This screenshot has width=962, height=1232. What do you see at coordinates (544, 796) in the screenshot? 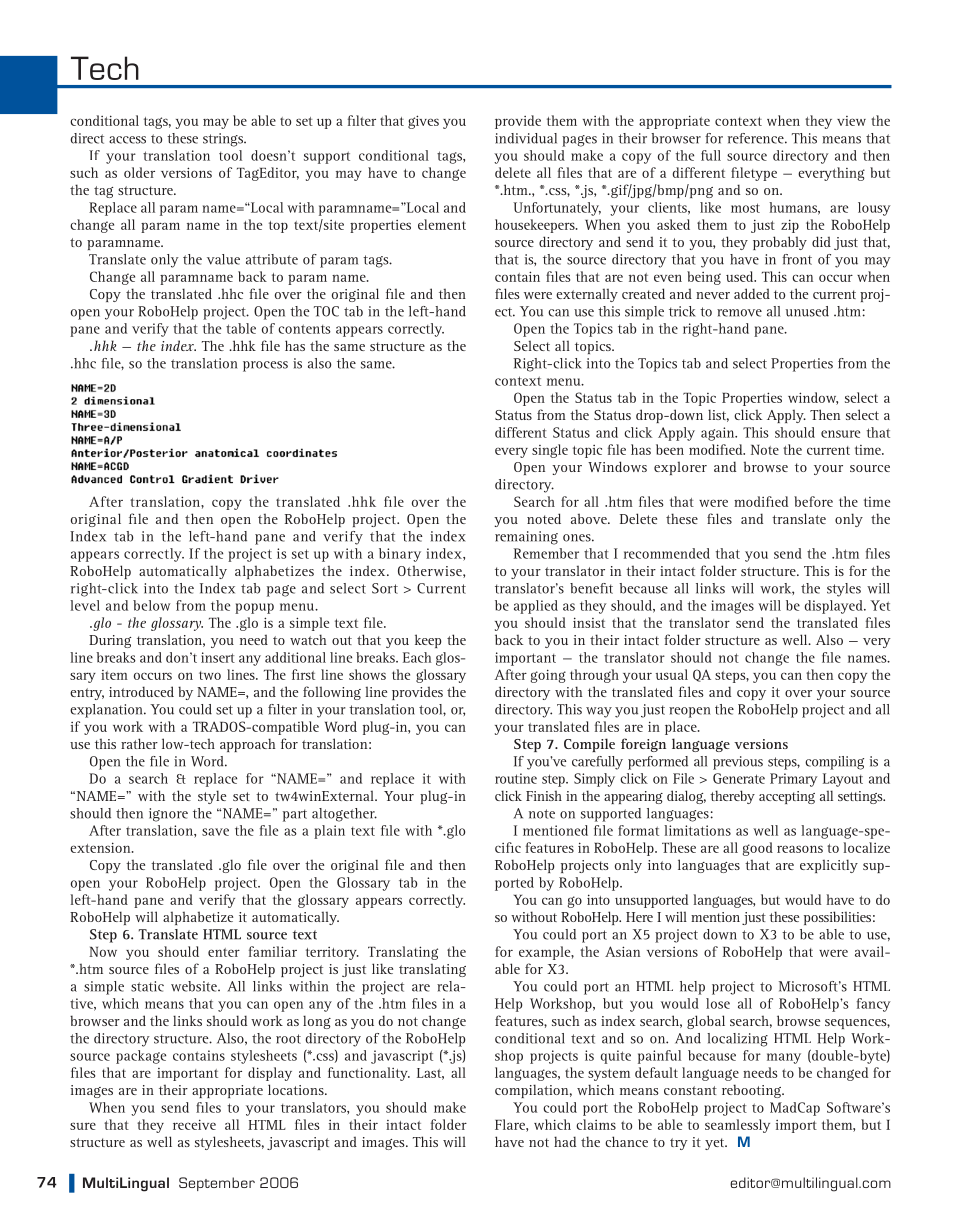
I see `Finish` at bounding box center [544, 796].
